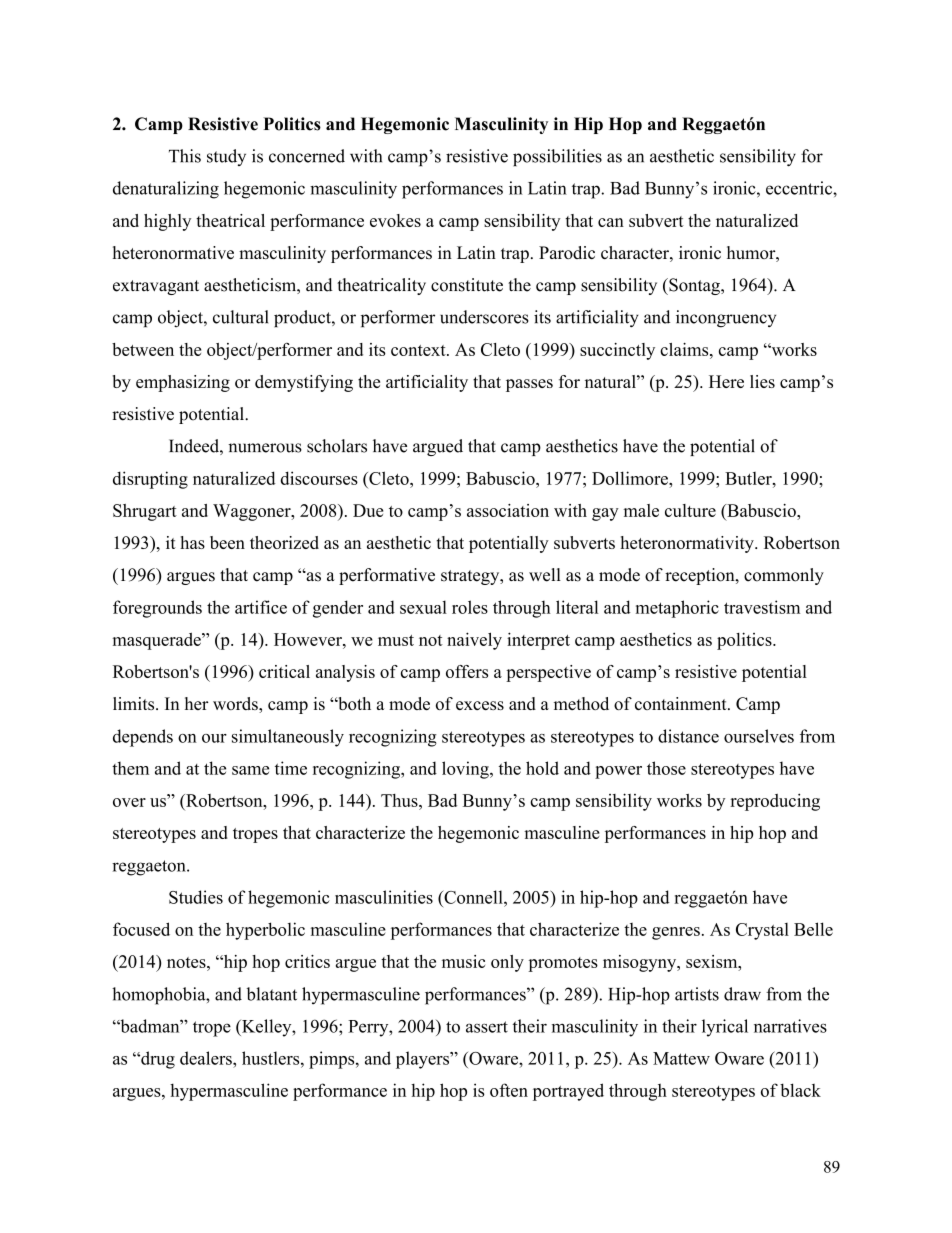  What do you see at coordinates (423, 1060) in the document?
I see `players` at bounding box center [423, 1060].
